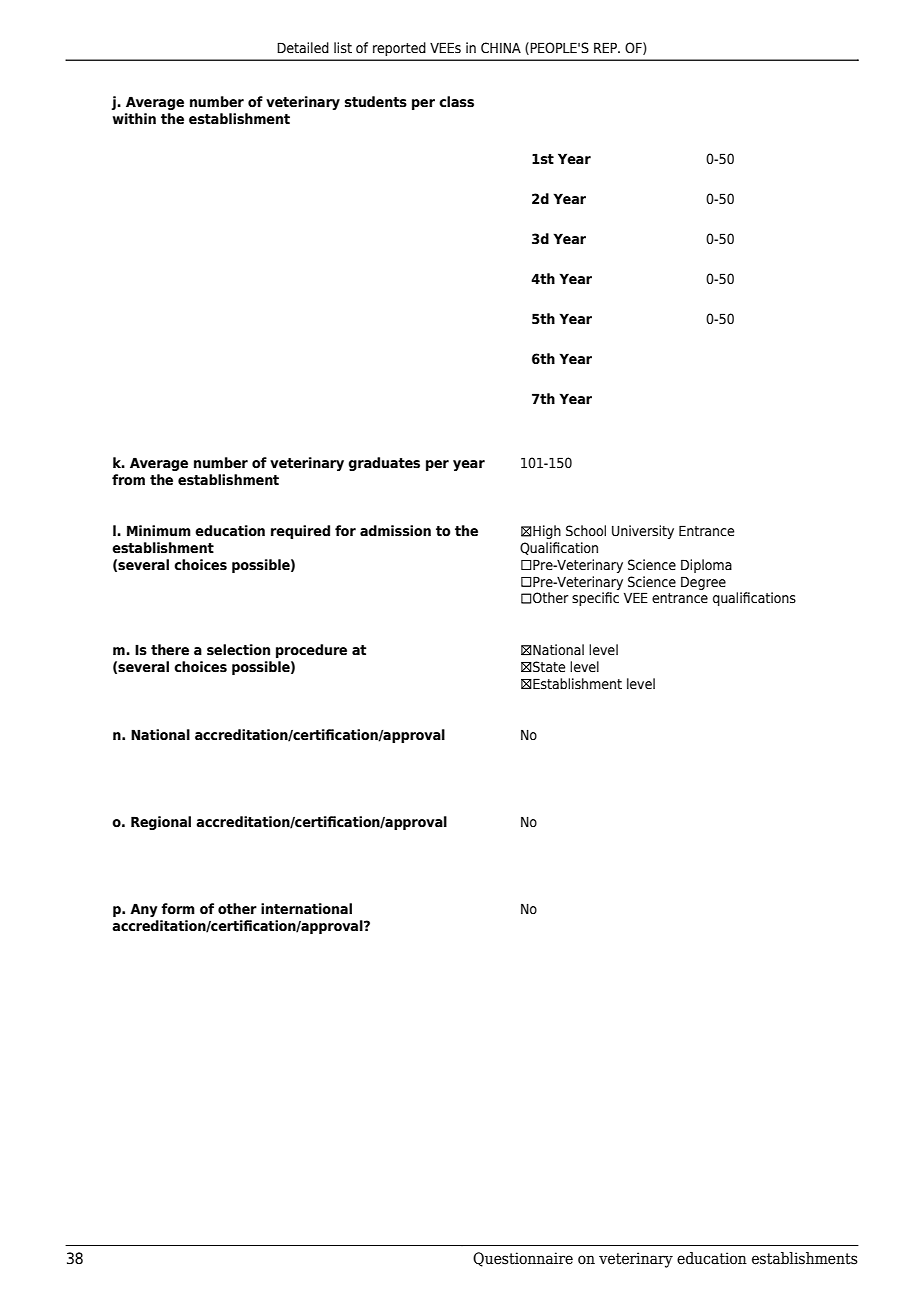  I want to click on selection, so click(238, 650).
